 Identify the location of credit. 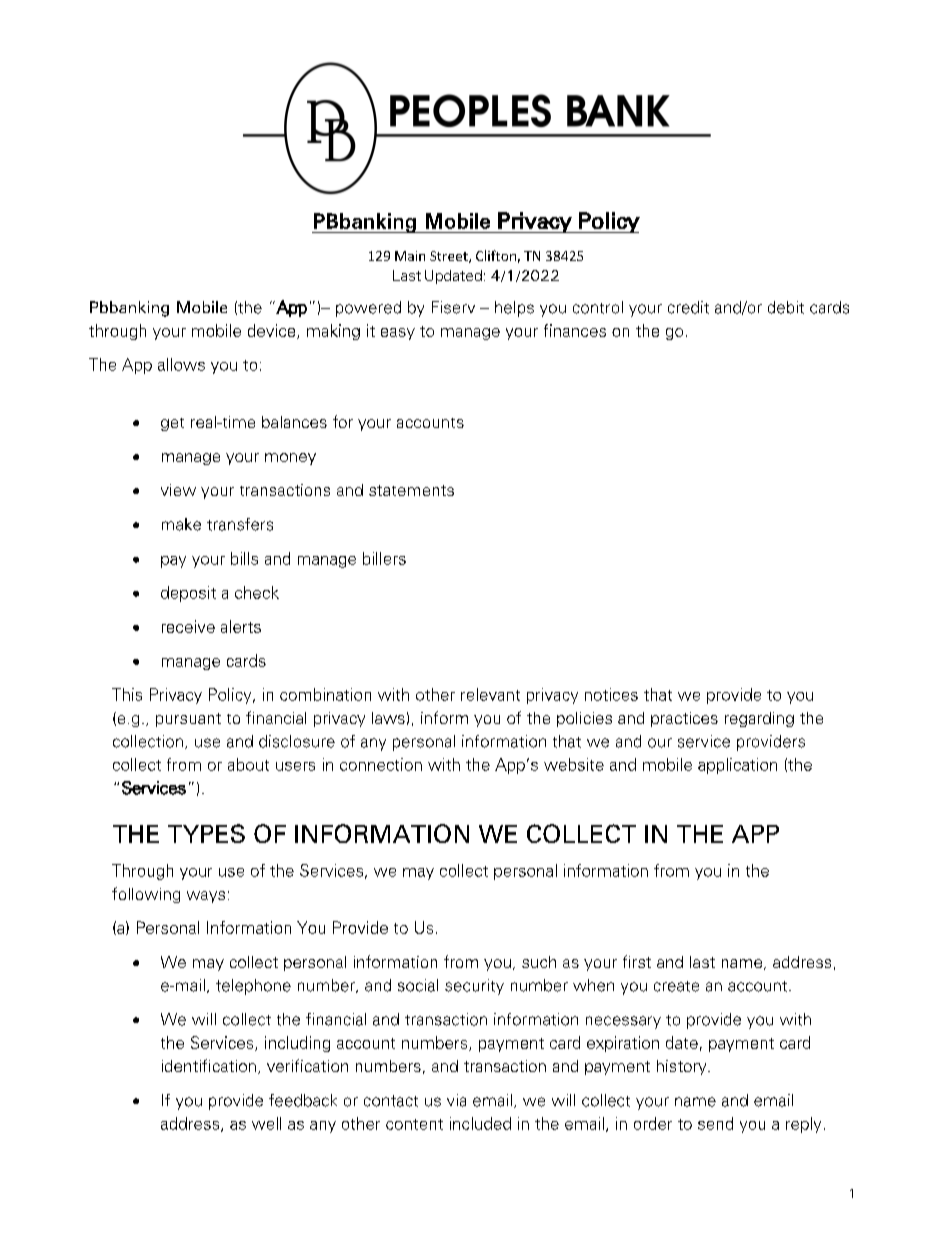
(688, 307).
